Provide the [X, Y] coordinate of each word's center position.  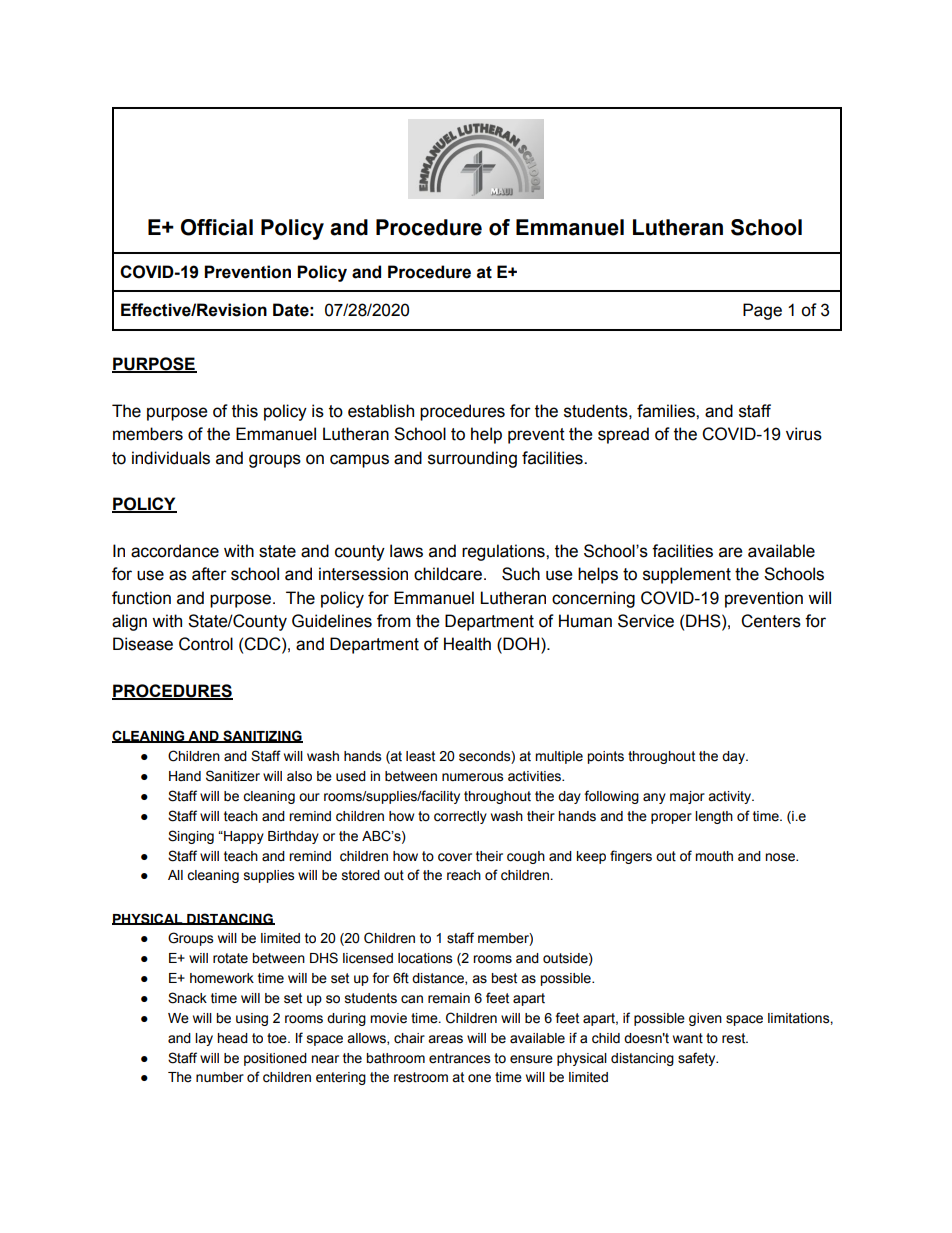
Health [467, 644]
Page [762, 311]
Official [217, 227]
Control [206, 644]
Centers [771, 621]
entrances [459, 1058]
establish [381, 411]
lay [204, 1039]
